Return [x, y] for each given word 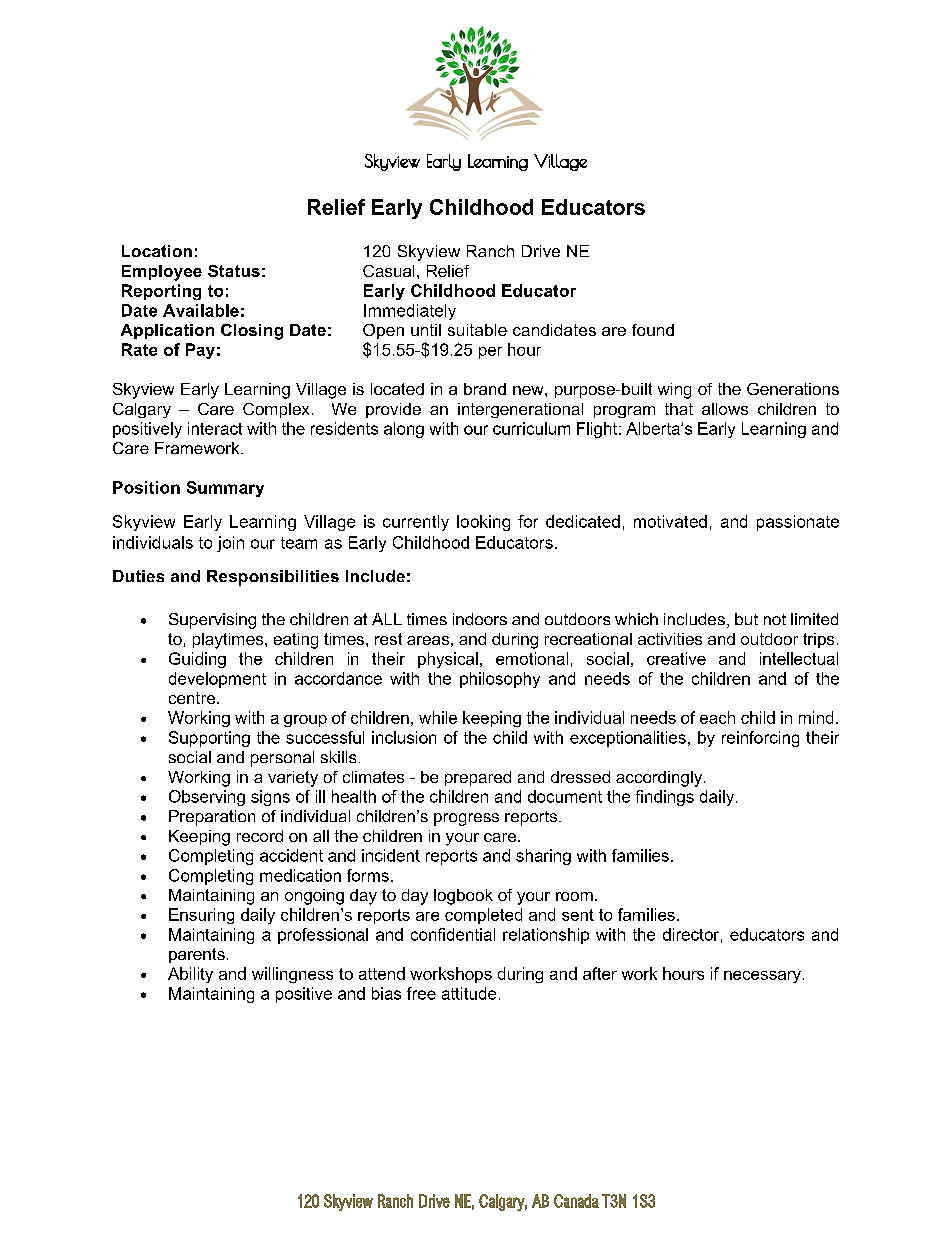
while [438, 717]
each [717, 717]
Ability [190, 975]
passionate [798, 523]
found [653, 330]
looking [483, 523]
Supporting [209, 739]
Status [234, 271]
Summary [225, 489]
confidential [453, 934]
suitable [477, 330]
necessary [762, 977]
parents [197, 955]
